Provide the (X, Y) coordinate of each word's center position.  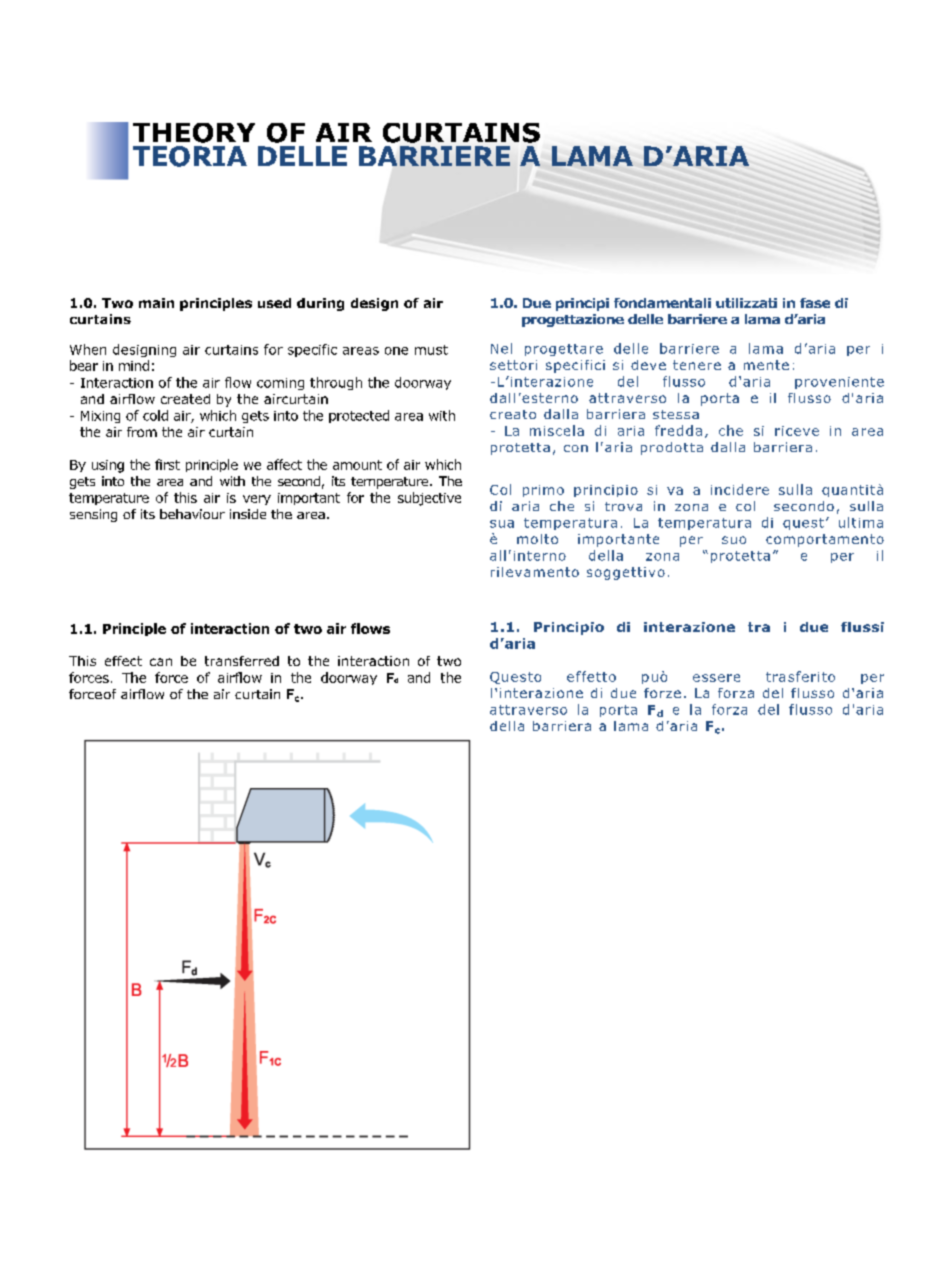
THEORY (194, 133)
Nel (501, 348)
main (156, 303)
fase (815, 303)
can (161, 662)
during (320, 304)
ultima (861, 522)
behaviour (192, 514)
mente (766, 365)
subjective (429, 499)
